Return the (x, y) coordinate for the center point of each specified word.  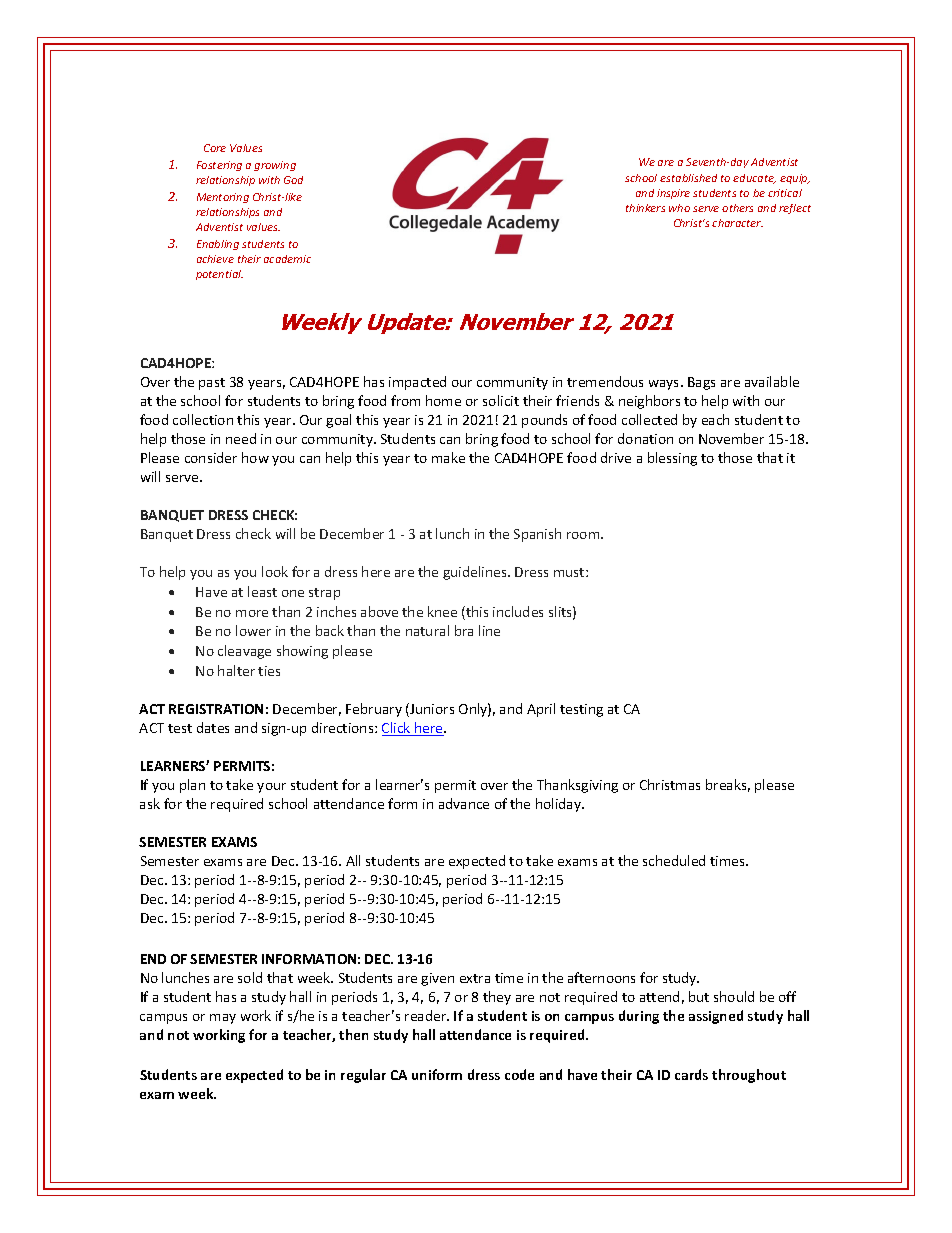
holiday (560, 805)
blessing (672, 459)
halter (236, 670)
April (541, 710)
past (212, 384)
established (688, 178)
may (223, 1019)
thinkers (645, 208)
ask (150, 803)
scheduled (674, 860)
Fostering (219, 166)
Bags (701, 383)
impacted (417, 383)
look (275, 571)
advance (464, 803)
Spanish (537, 535)
